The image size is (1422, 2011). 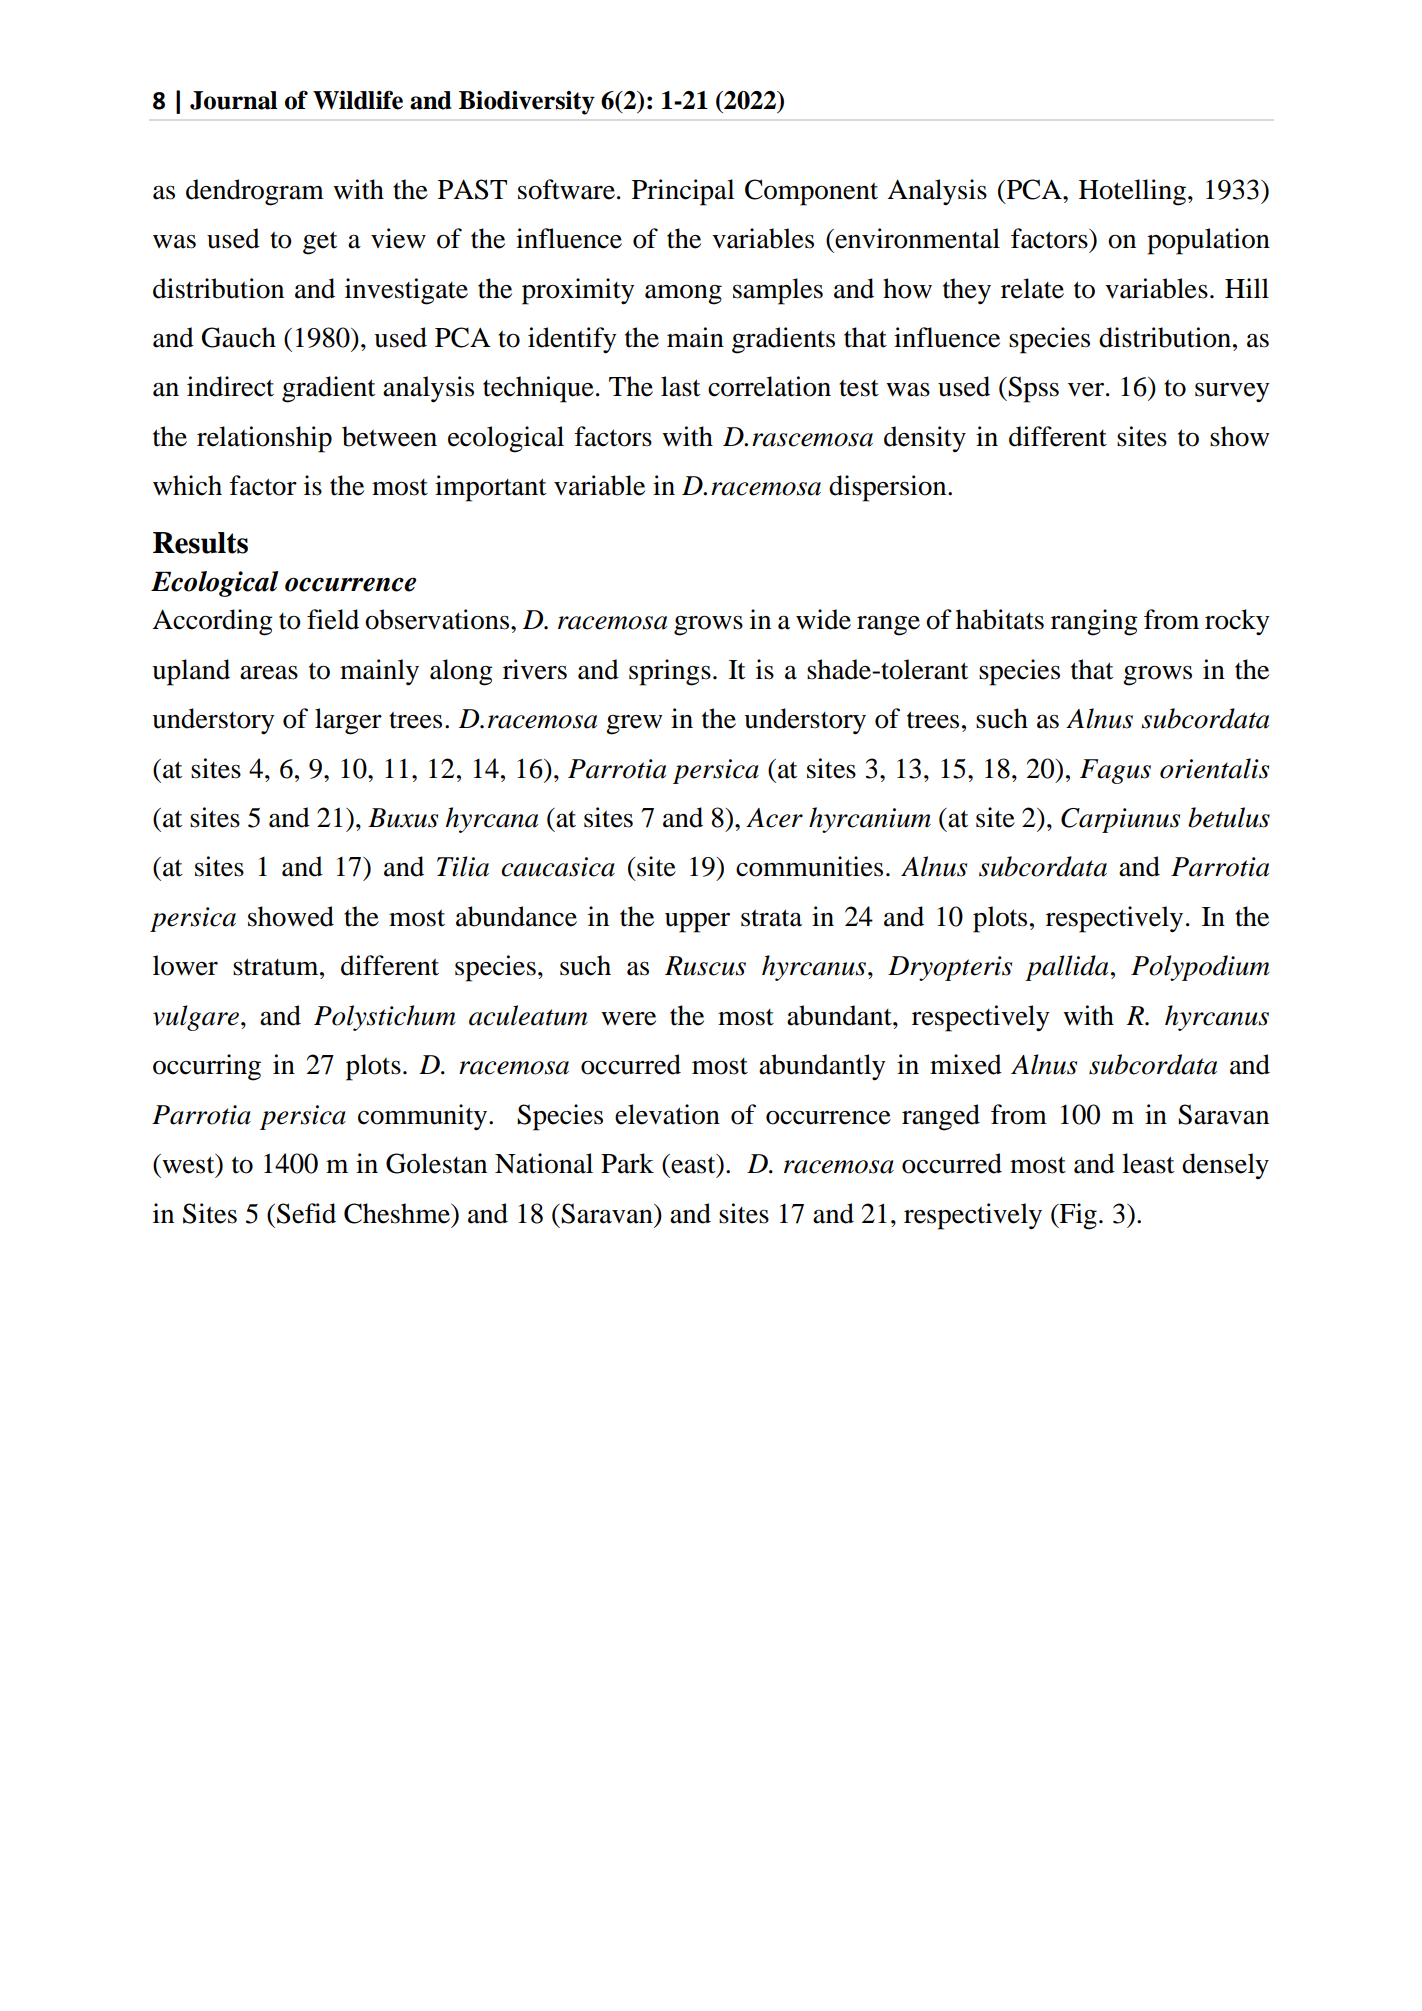 What do you see at coordinates (889, 488) in the document?
I see `dispersion` at bounding box center [889, 488].
